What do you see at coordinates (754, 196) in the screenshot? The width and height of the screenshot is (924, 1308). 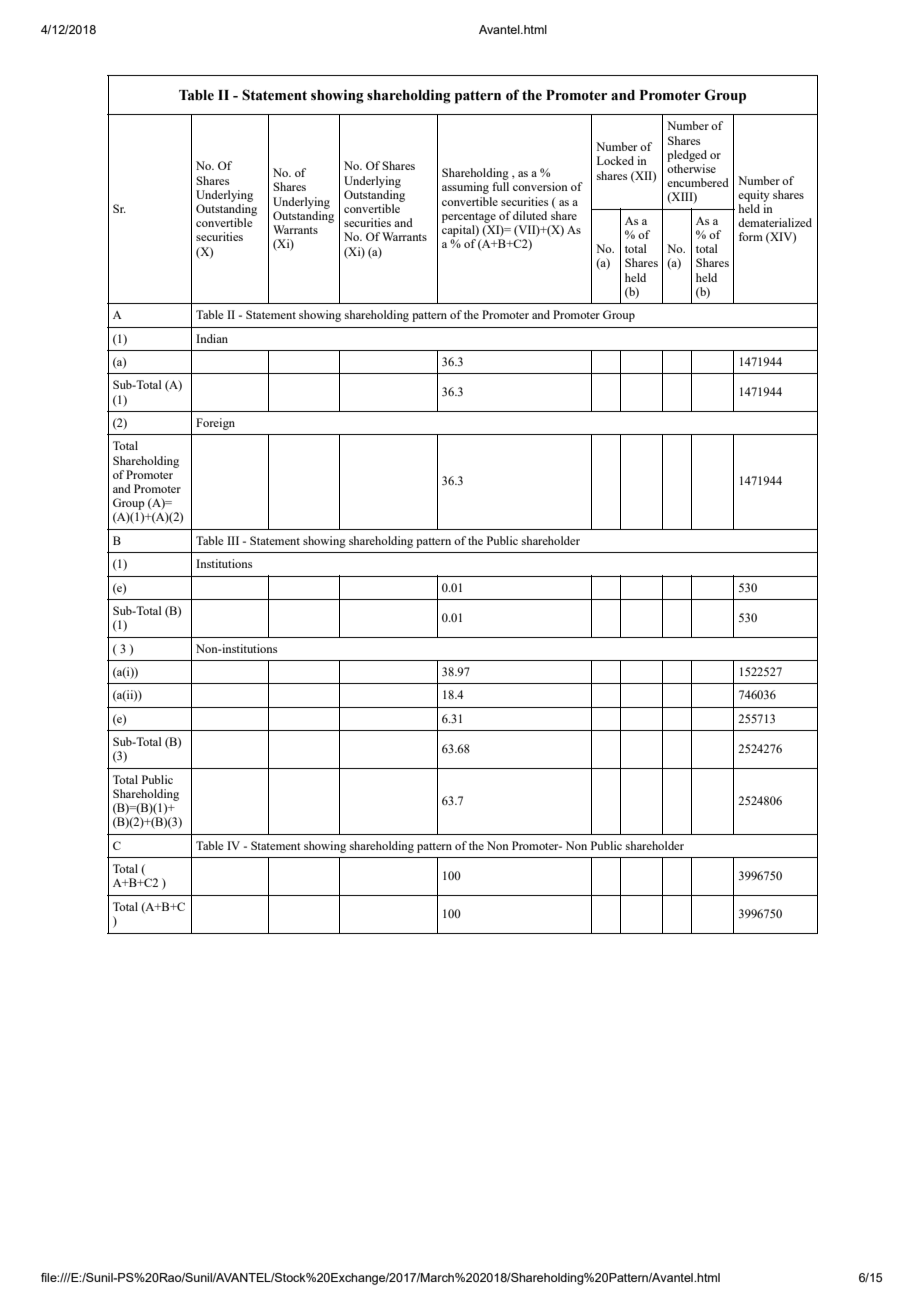 I see `equity` at bounding box center [754, 196].
